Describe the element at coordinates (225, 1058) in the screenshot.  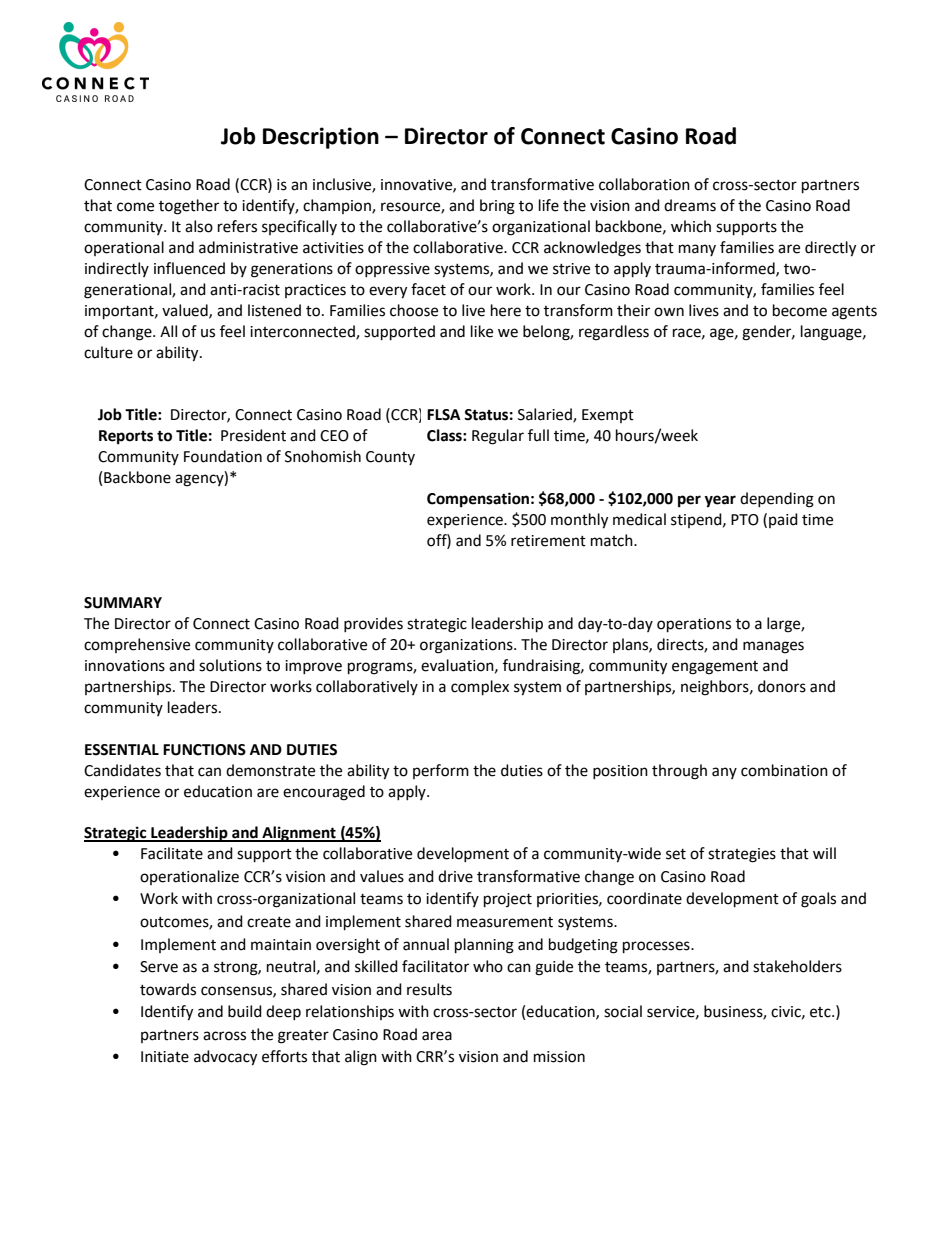
I see `advocacy` at that location.
